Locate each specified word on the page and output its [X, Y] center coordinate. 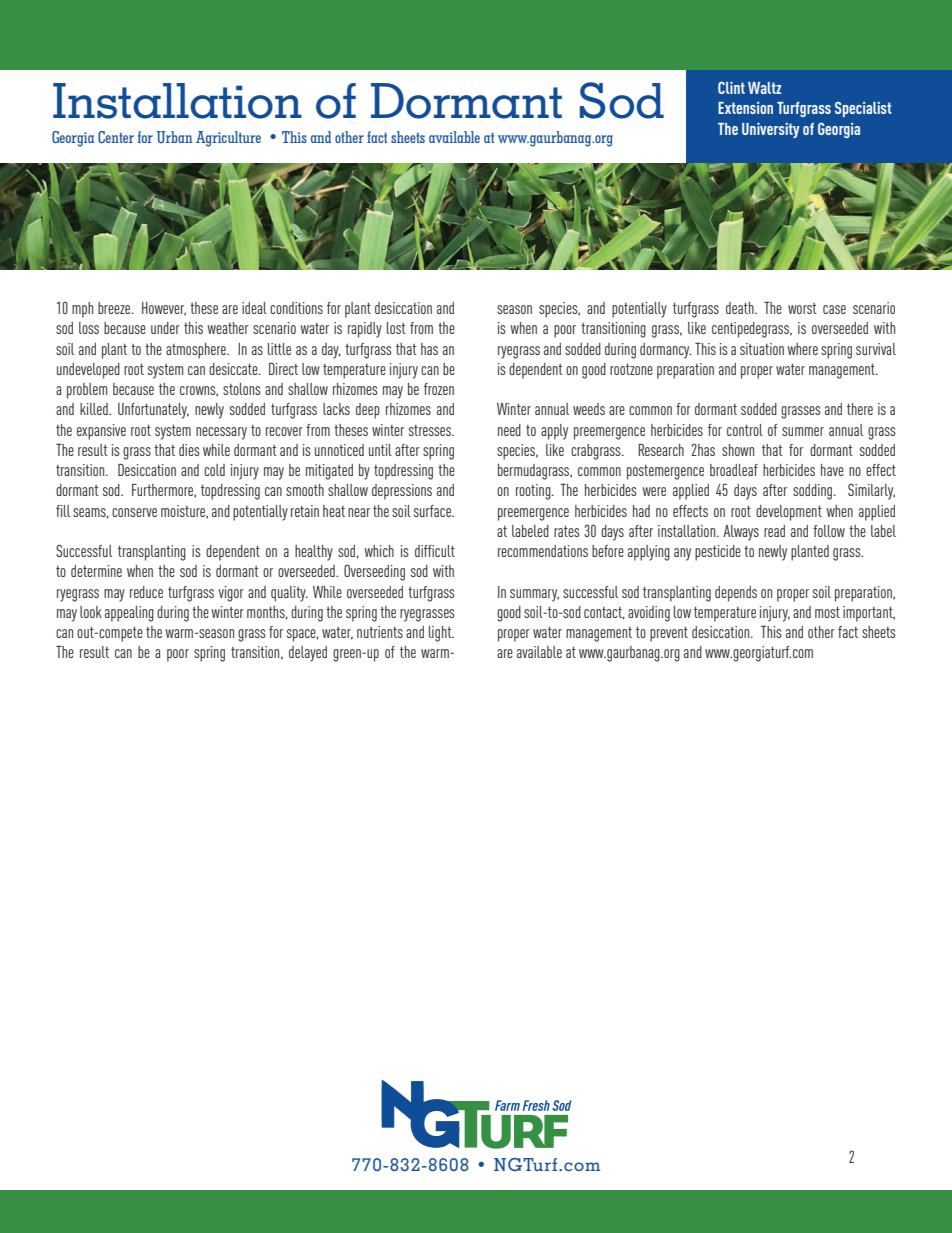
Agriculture [228, 139]
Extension [745, 108]
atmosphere [197, 351]
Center [116, 137]
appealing [129, 614]
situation [762, 349]
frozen [439, 389]
